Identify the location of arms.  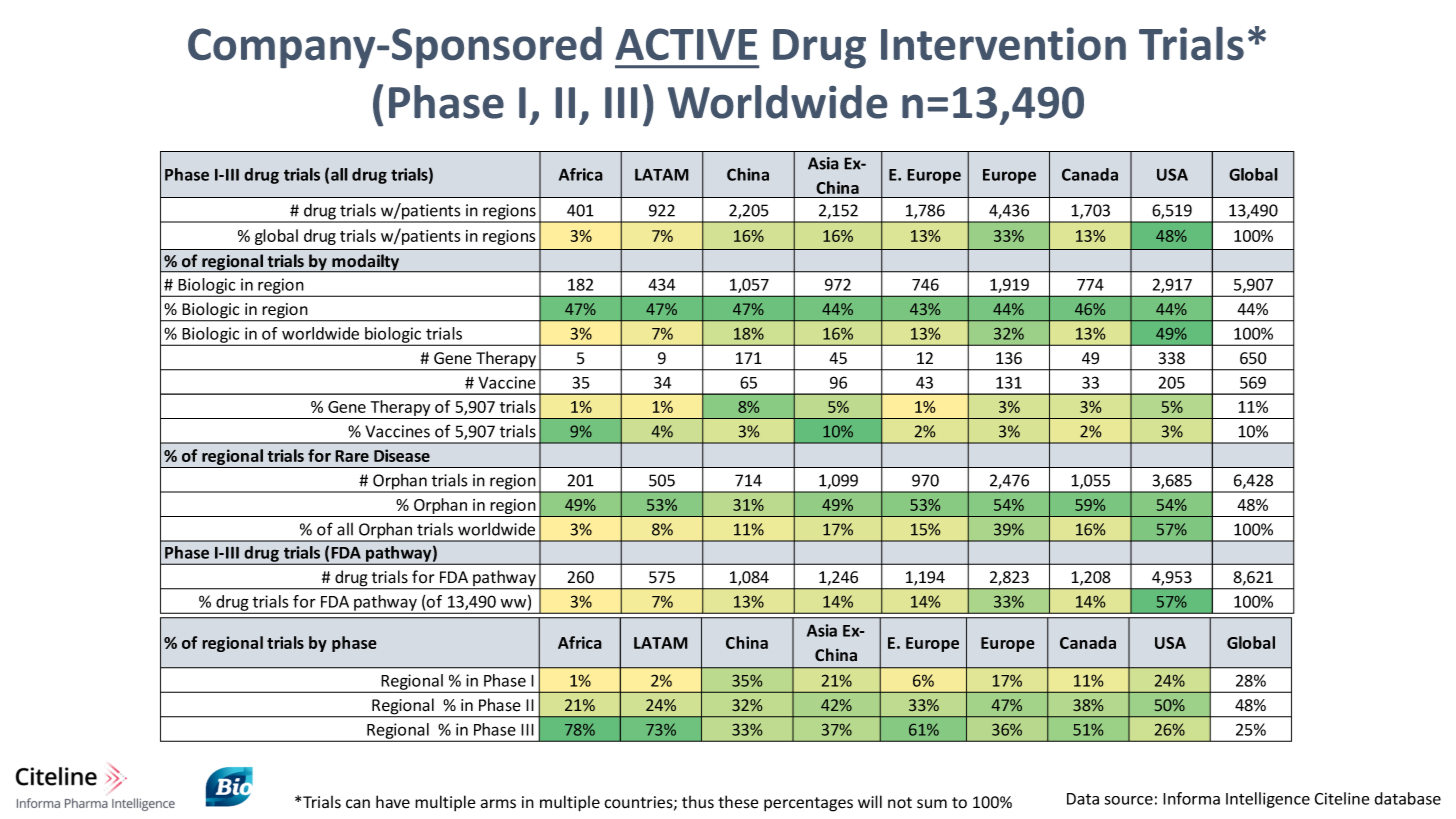
(498, 804).
